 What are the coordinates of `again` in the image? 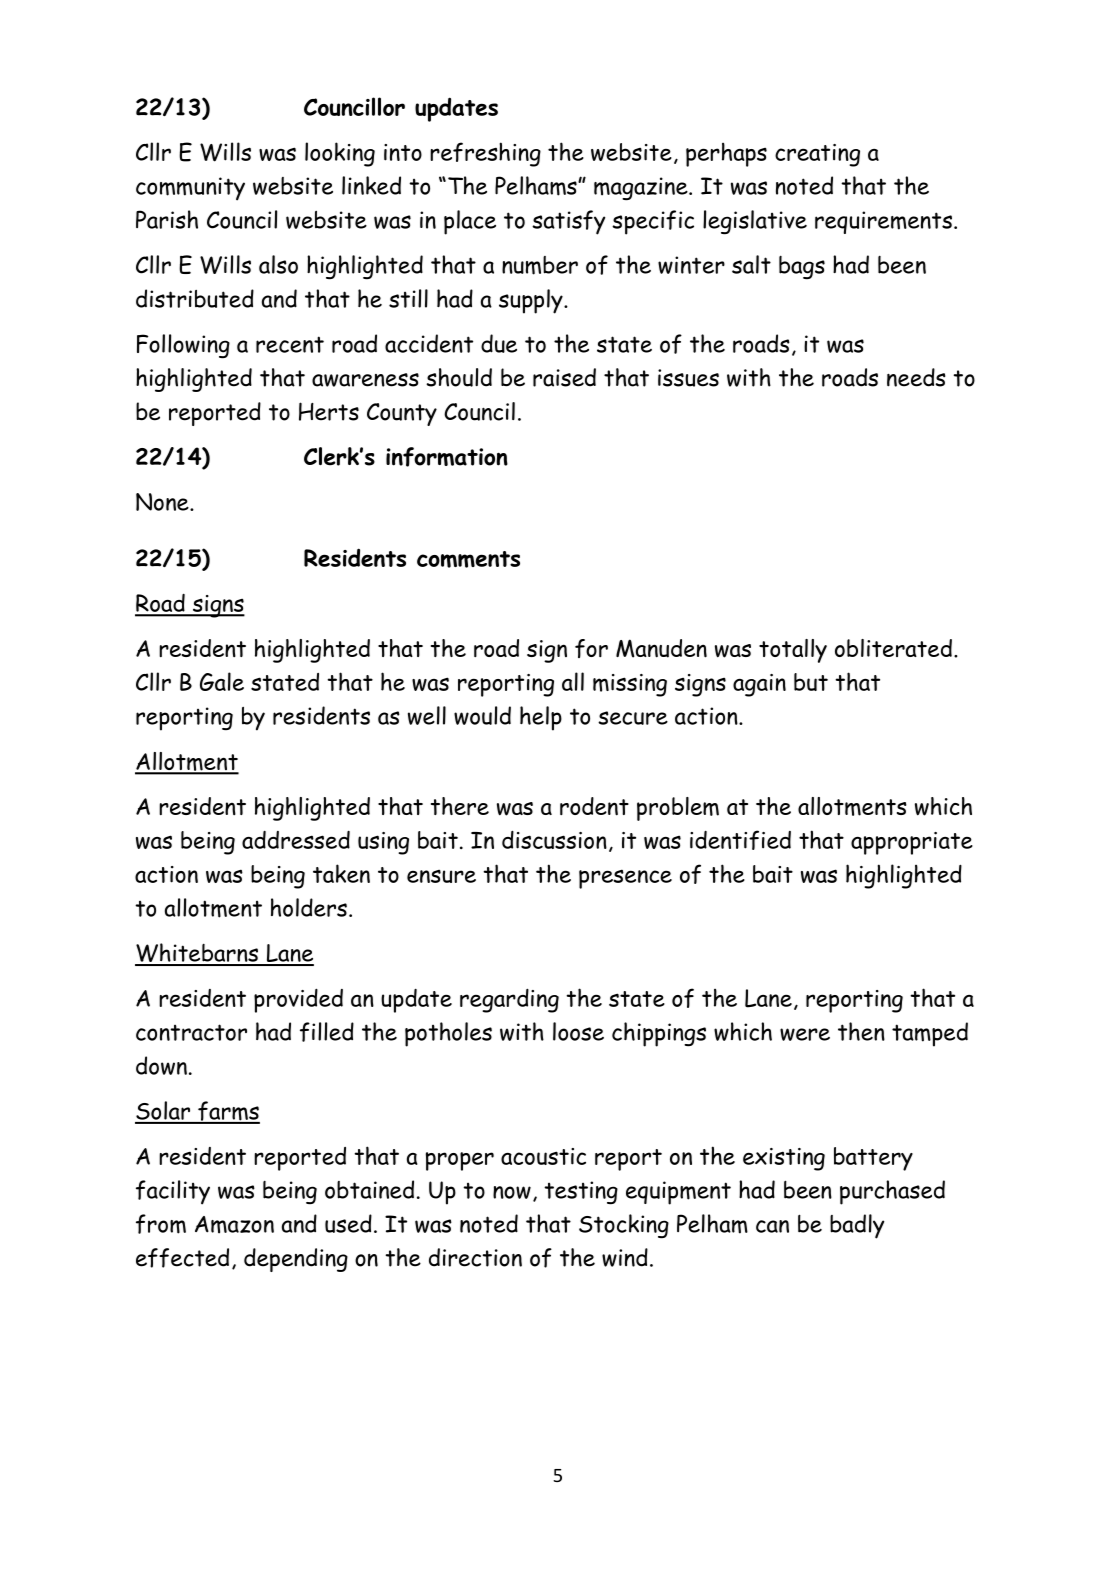 It's located at (759, 685).
